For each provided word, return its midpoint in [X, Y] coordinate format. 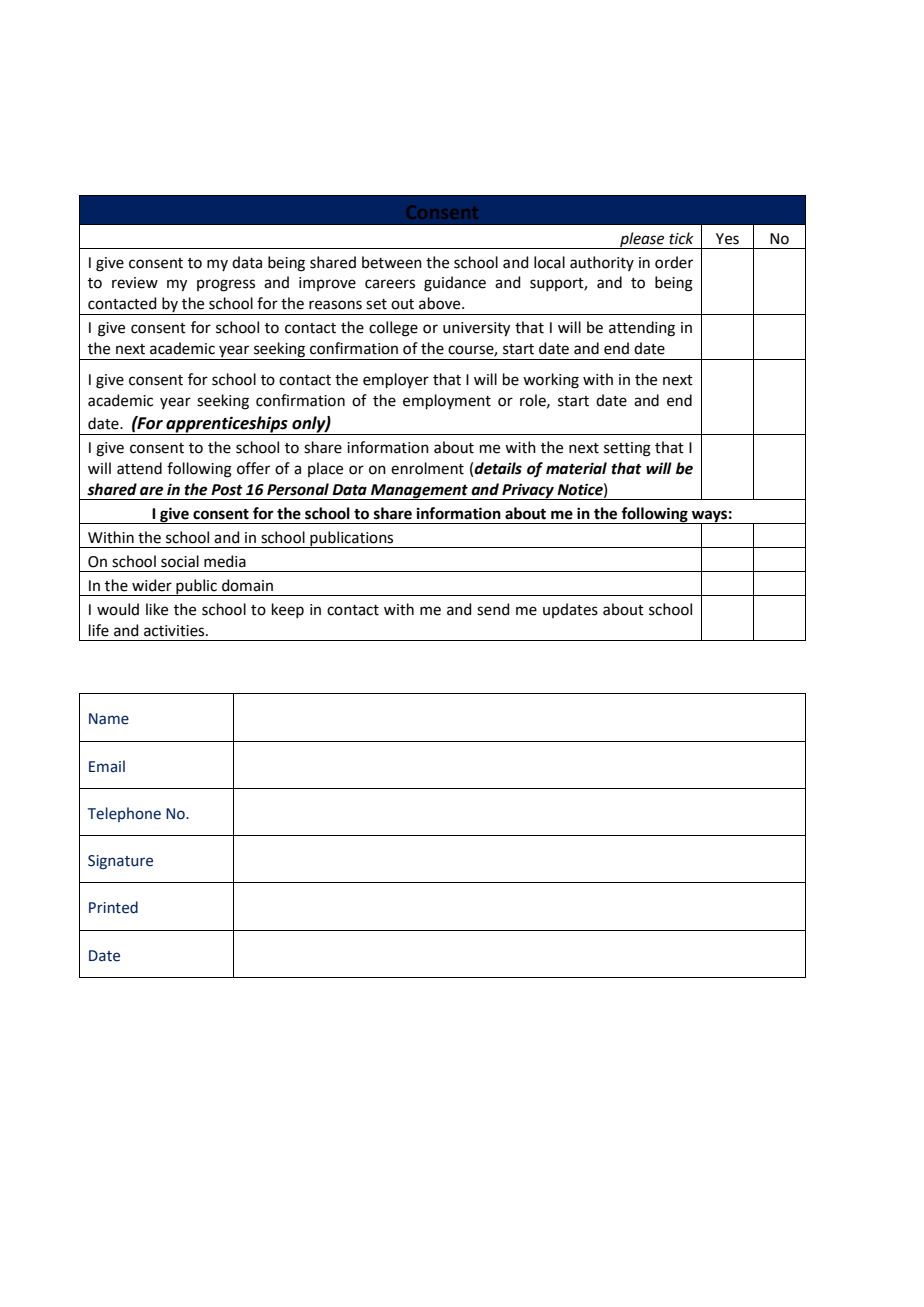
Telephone [124, 814]
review [135, 283]
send [493, 609]
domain [247, 585]
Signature [120, 862]
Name [109, 719]
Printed [113, 907]
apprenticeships [227, 424]
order [674, 262]
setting [627, 449]
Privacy [528, 491]
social [180, 561]
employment [447, 402]
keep [288, 610]
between [392, 262]
